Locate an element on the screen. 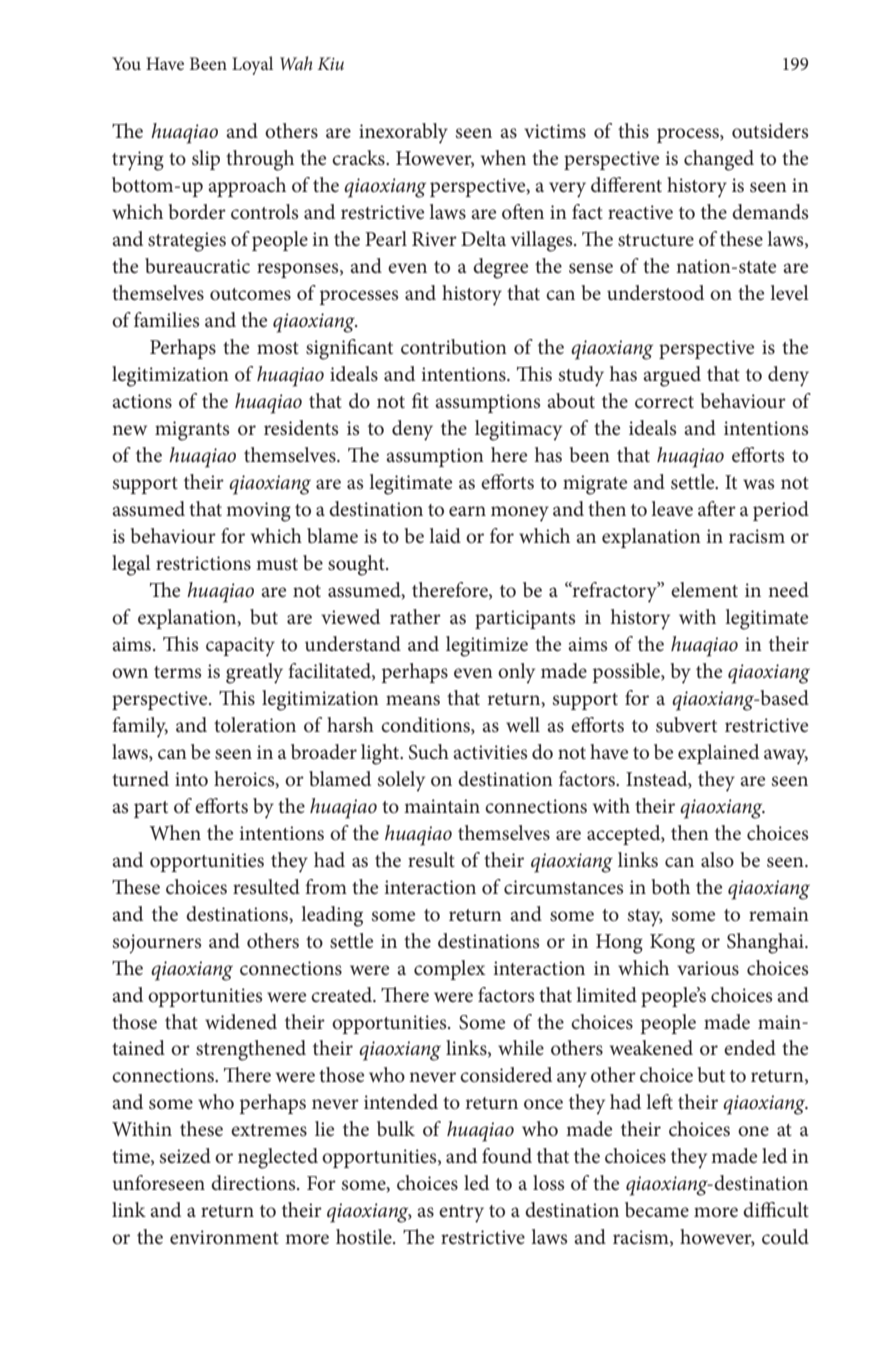 This screenshot has width=896, height=1345. legitimize is located at coordinates (487, 646).
